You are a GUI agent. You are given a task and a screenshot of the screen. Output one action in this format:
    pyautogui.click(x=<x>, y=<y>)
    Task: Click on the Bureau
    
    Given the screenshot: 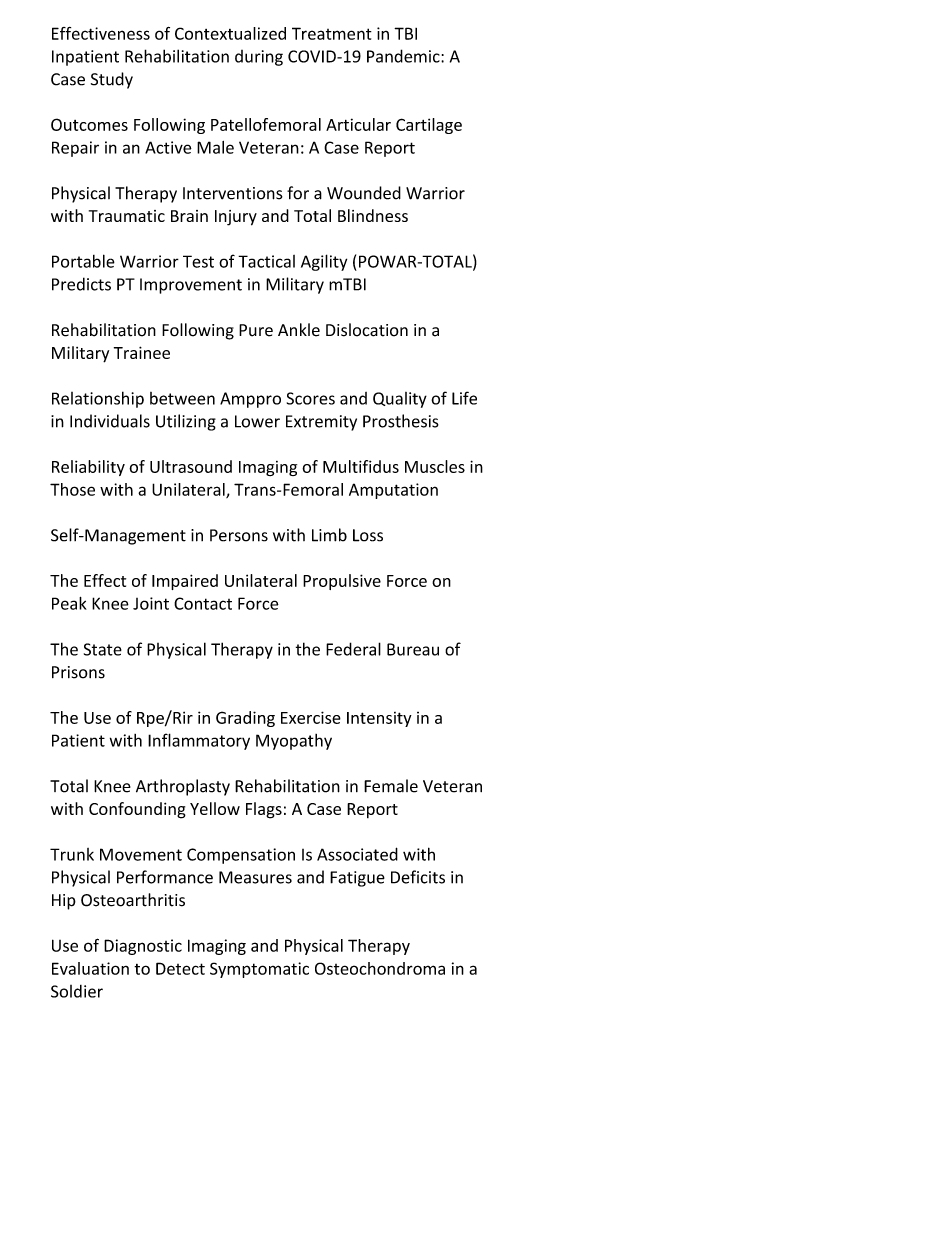 What is the action you would take?
    pyautogui.click(x=413, y=649)
